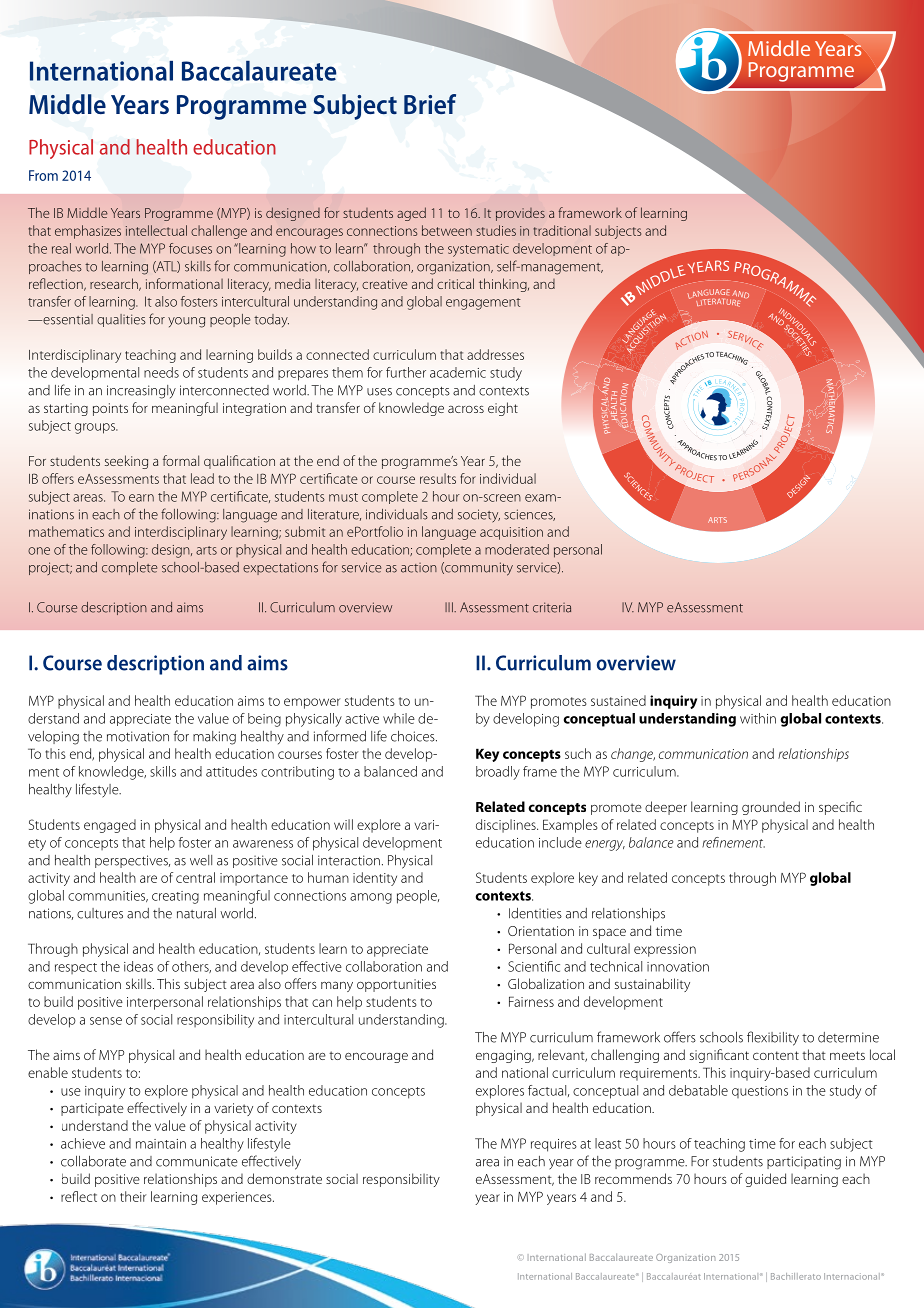  What do you see at coordinates (852, 1276) in the document?
I see `Internacional` at bounding box center [852, 1276].
